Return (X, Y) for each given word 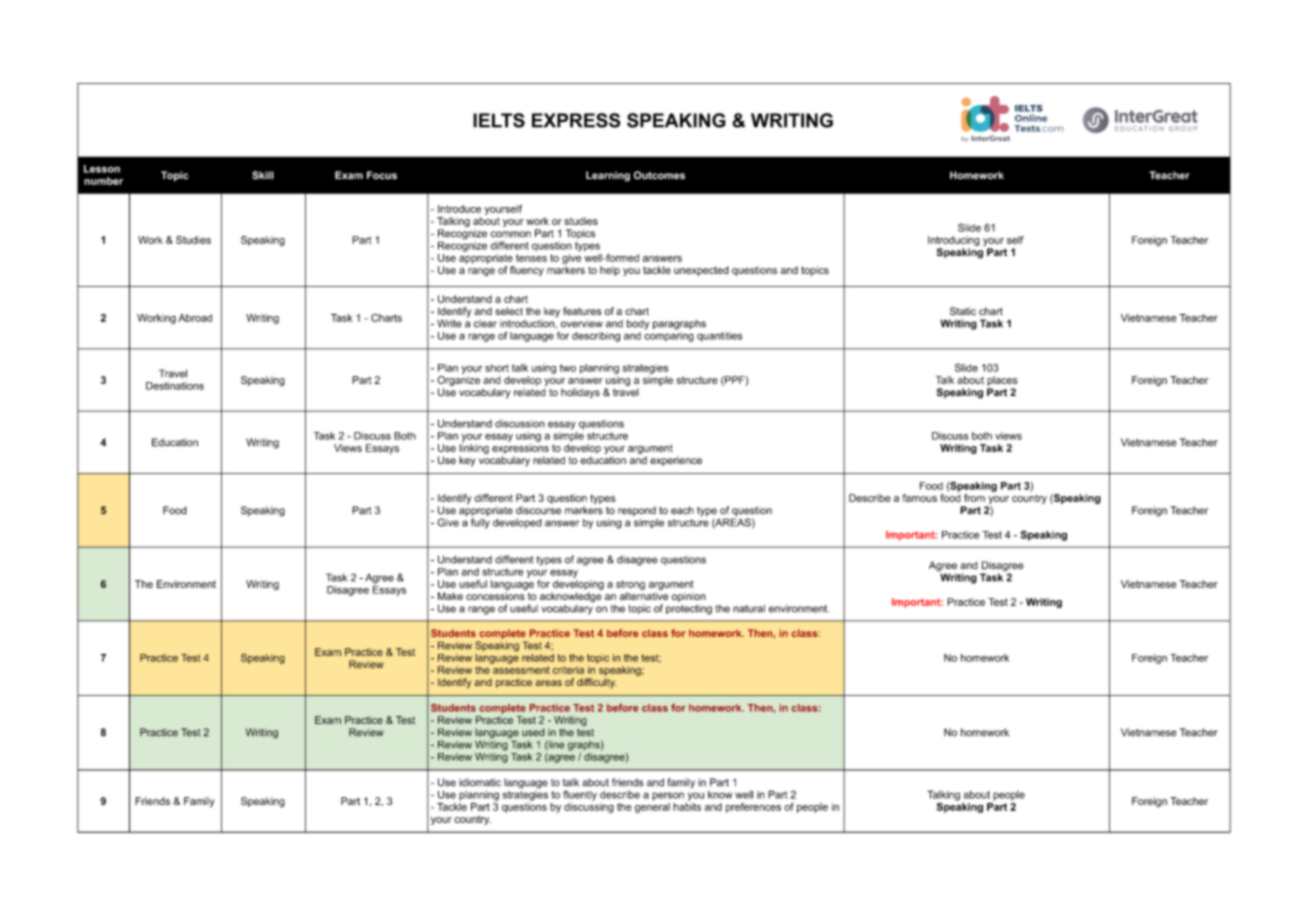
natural (749, 609)
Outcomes (659, 175)
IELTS (499, 120)
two (568, 368)
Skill (263, 175)
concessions (495, 596)
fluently (580, 795)
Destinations (175, 386)
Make (450, 596)
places (1002, 381)
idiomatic (480, 782)
